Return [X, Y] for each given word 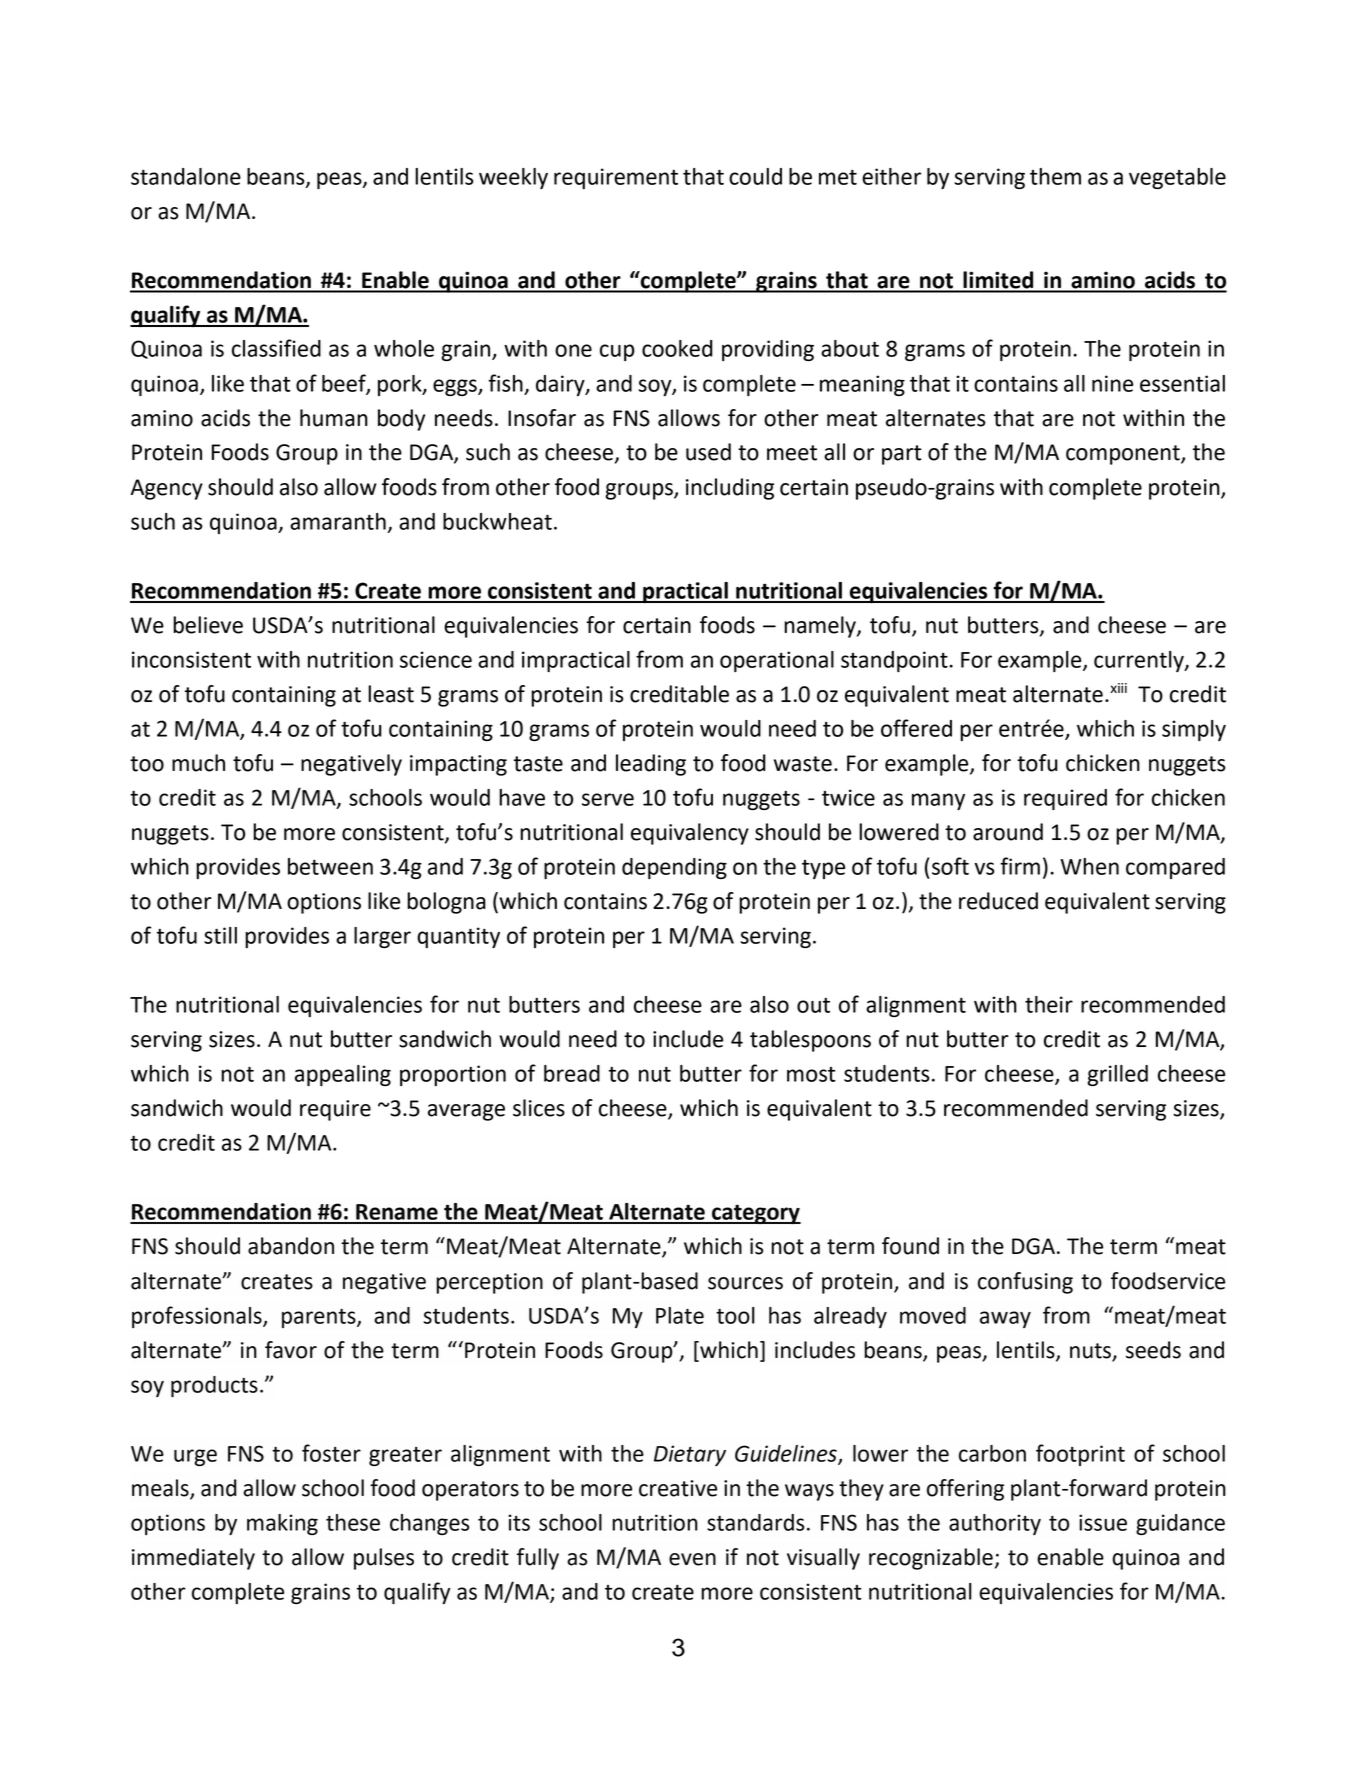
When [1089, 866]
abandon [291, 1246]
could [755, 176]
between [330, 866]
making [282, 1524]
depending [674, 868]
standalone [186, 176]
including [730, 489]
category [755, 1214]
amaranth [338, 521]
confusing [1025, 1283]
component [1124, 455]
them [1055, 176]
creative [678, 1488]
